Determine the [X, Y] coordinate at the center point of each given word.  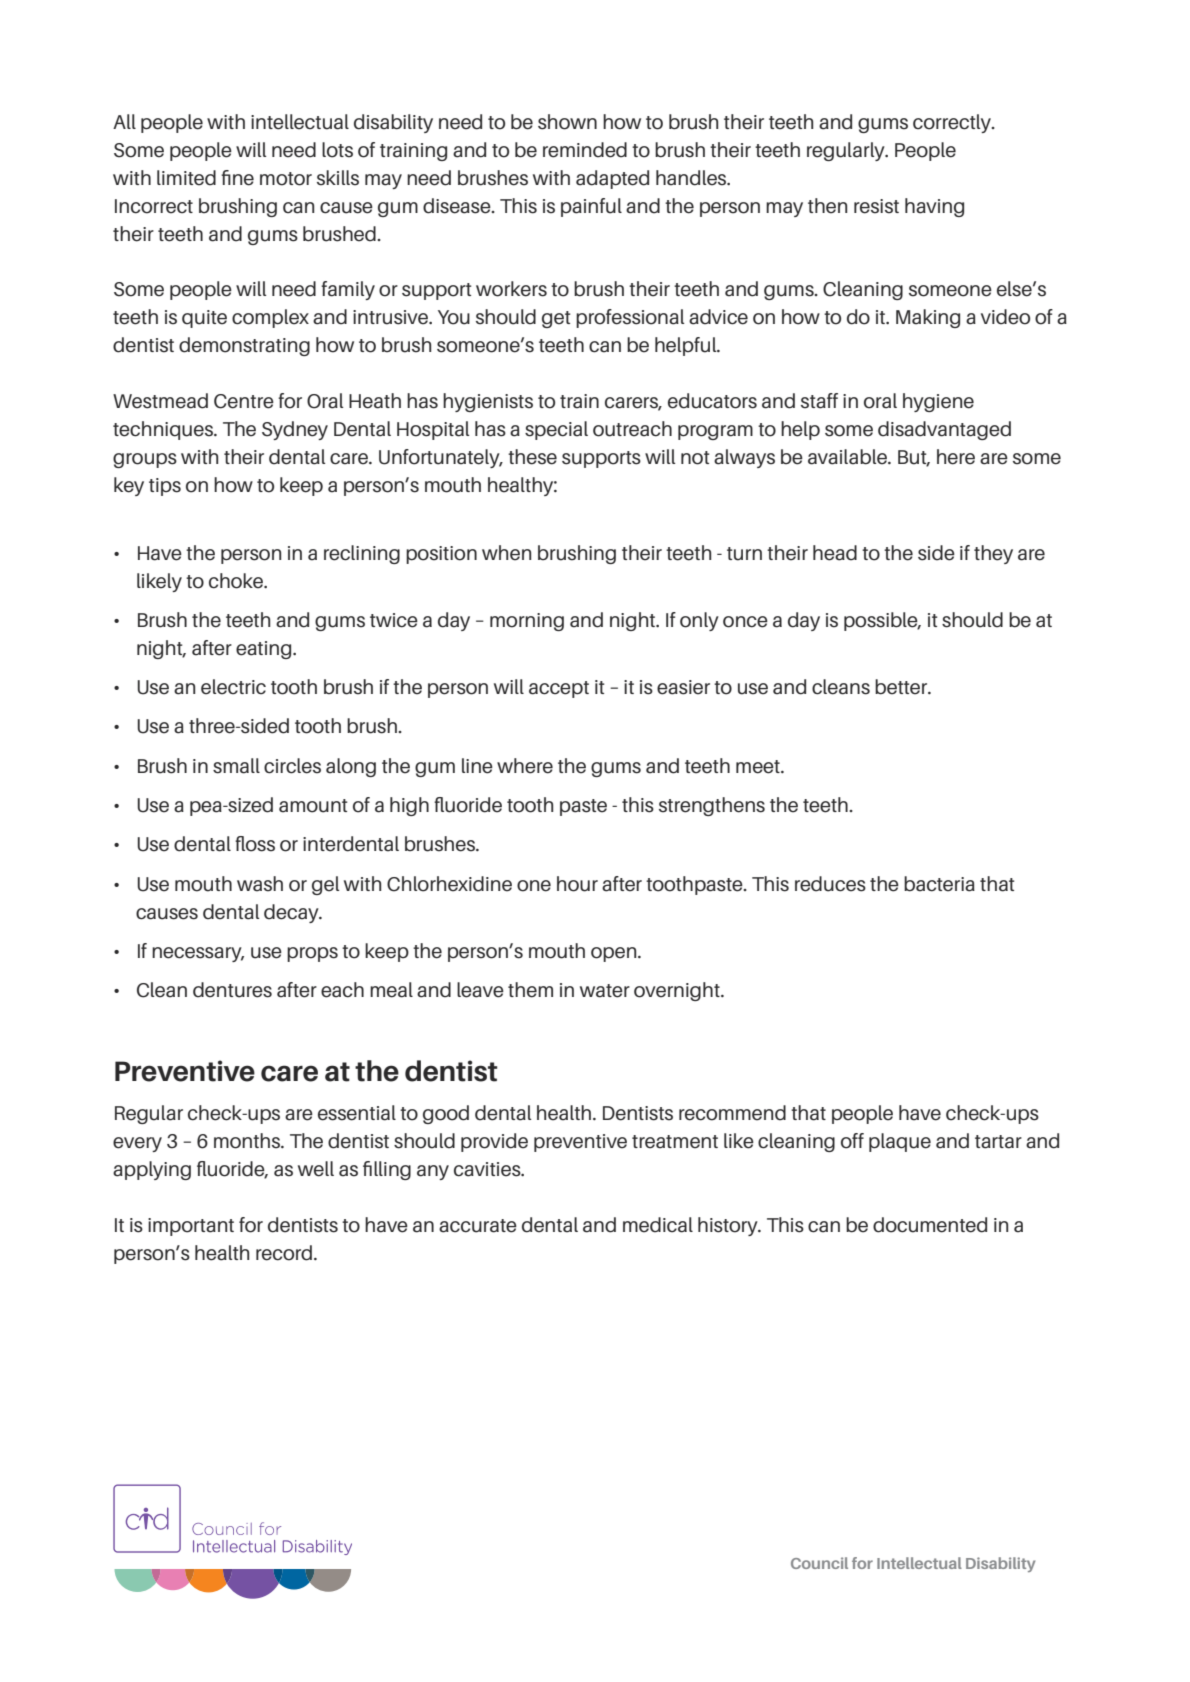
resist [876, 206]
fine [237, 178]
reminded [585, 150]
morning [527, 622]
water [605, 991]
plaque [900, 1142]
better [902, 687]
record [284, 1253]
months [248, 1141]
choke [237, 581]
